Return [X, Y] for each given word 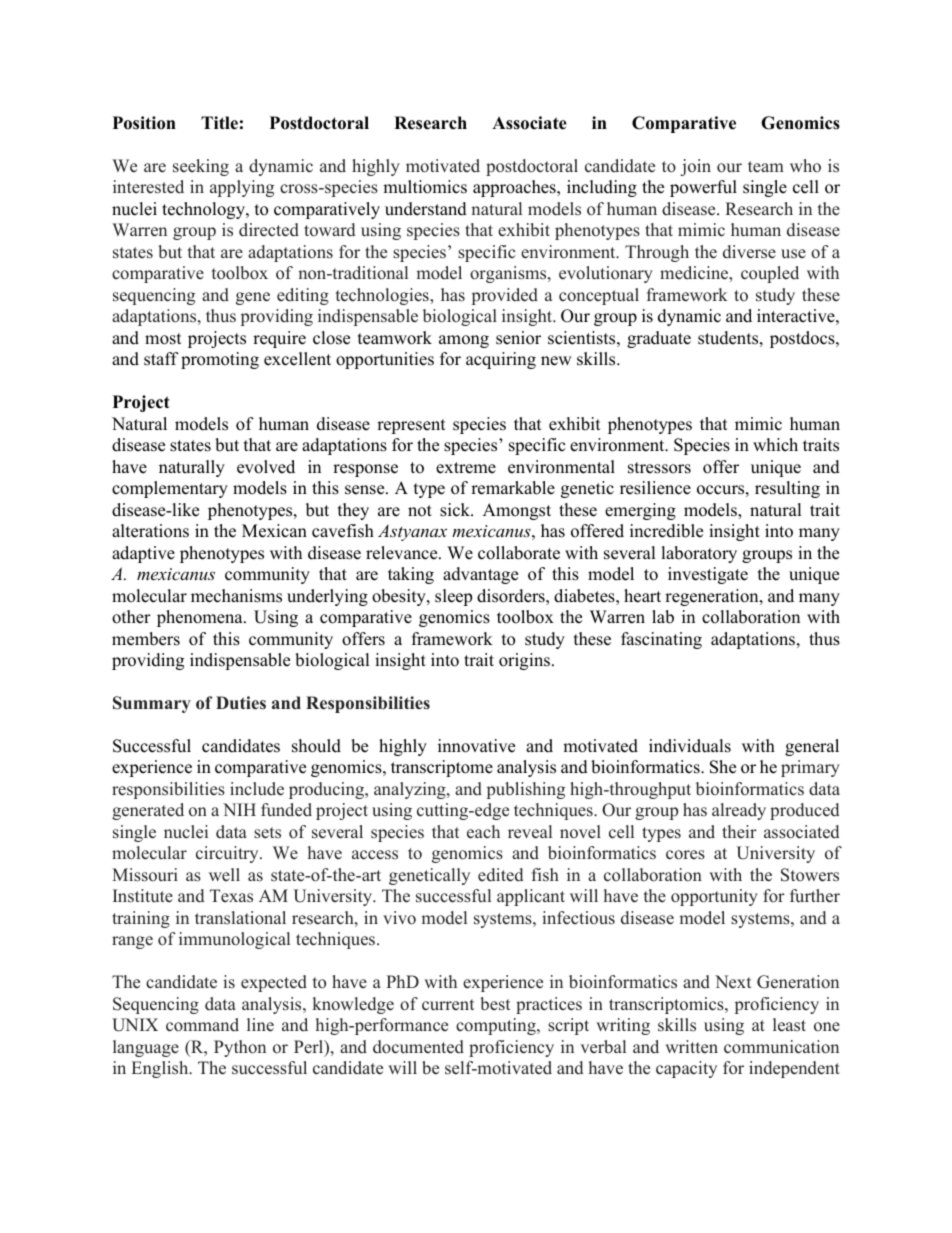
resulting [787, 489]
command [202, 1025]
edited [501, 875]
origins [524, 661]
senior [518, 338]
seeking [201, 167]
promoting [220, 360]
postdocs [803, 339]
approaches [515, 188]
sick [456, 510]
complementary [170, 489]
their [739, 832]
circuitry [228, 854]
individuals [690, 746]
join [695, 167]
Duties [241, 703]
